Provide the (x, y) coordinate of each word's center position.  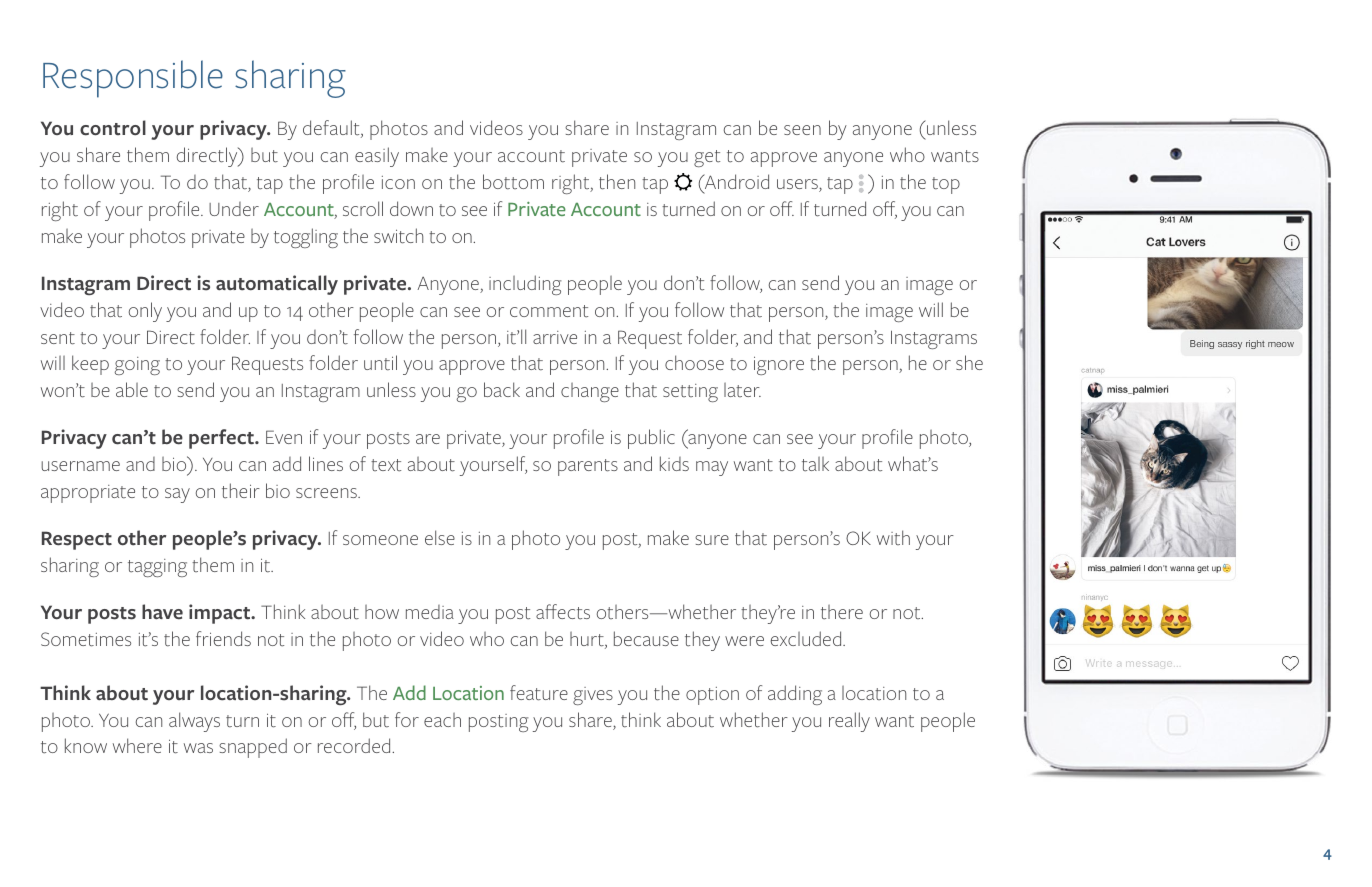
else (440, 537)
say (177, 495)
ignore (779, 365)
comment (549, 311)
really (849, 722)
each (442, 720)
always (194, 722)
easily (377, 157)
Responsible (133, 79)
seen (802, 130)
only (145, 312)
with (893, 537)
